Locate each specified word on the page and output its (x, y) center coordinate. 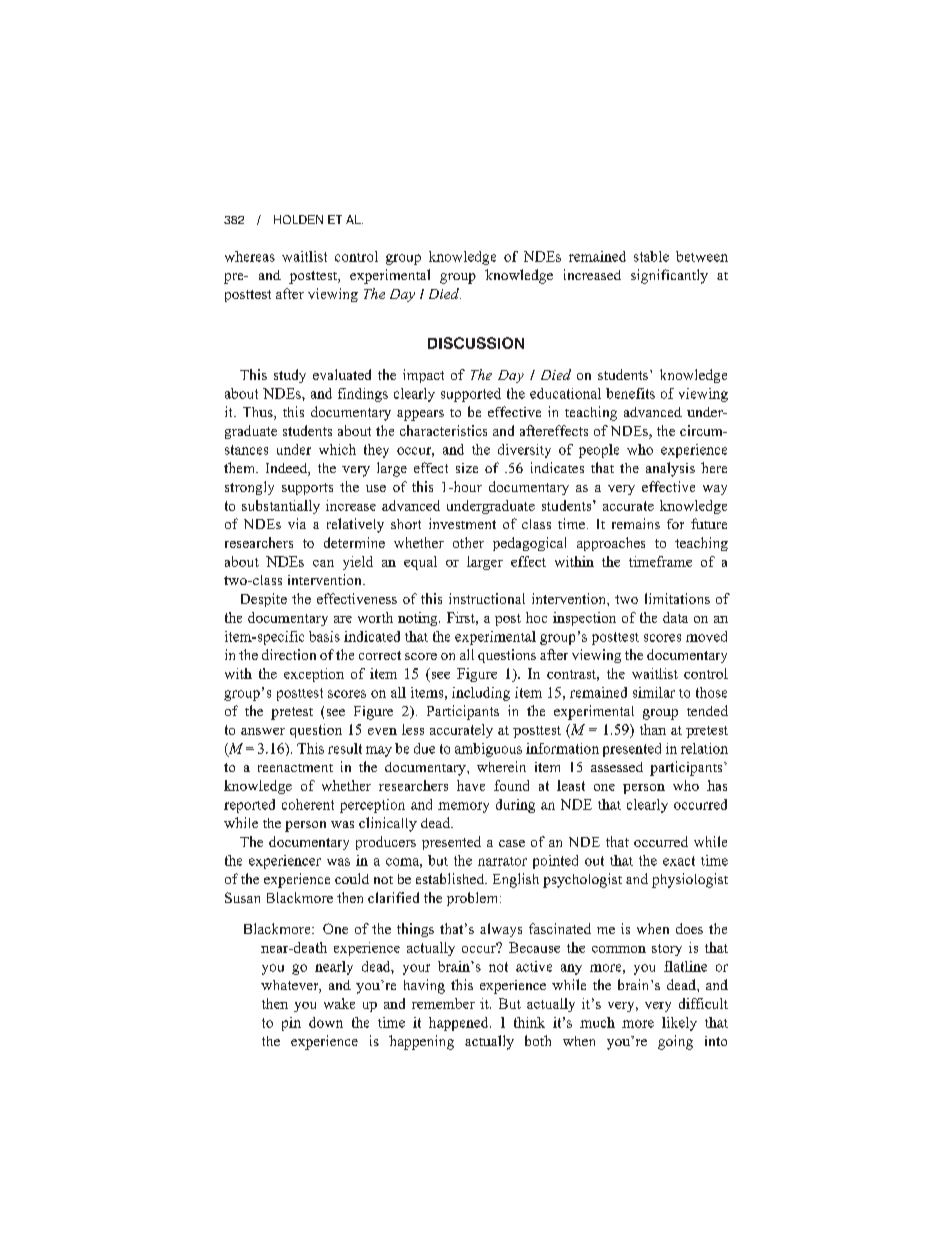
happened (460, 1024)
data (675, 617)
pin (291, 1024)
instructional (487, 598)
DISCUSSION (476, 343)
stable (651, 256)
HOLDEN (298, 219)
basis (324, 636)
